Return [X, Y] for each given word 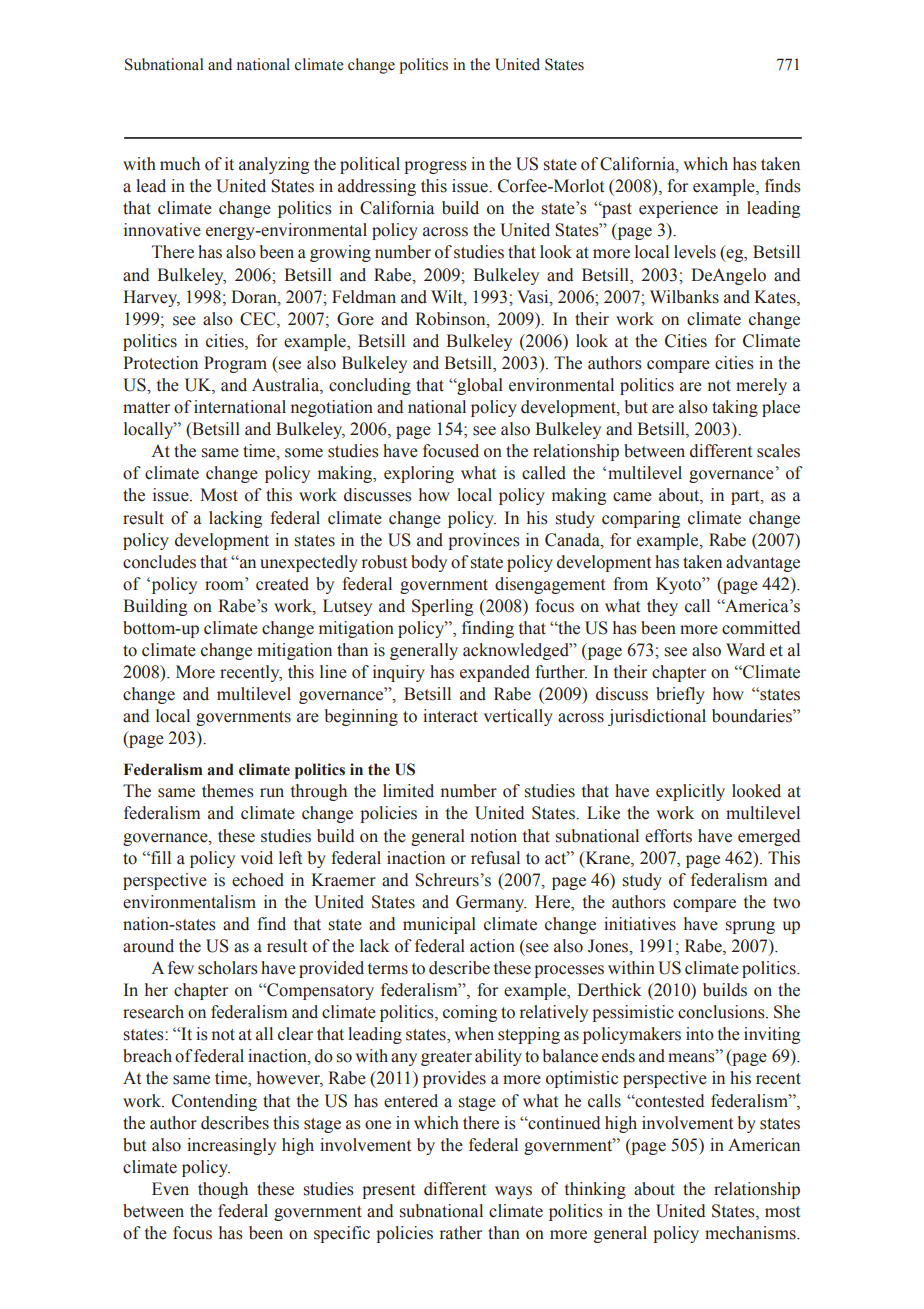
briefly [680, 695]
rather [461, 1233]
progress [435, 167]
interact [450, 716]
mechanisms [751, 1233]
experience [678, 209]
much [180, 164]
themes [228, 791]
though [223, 1190]
